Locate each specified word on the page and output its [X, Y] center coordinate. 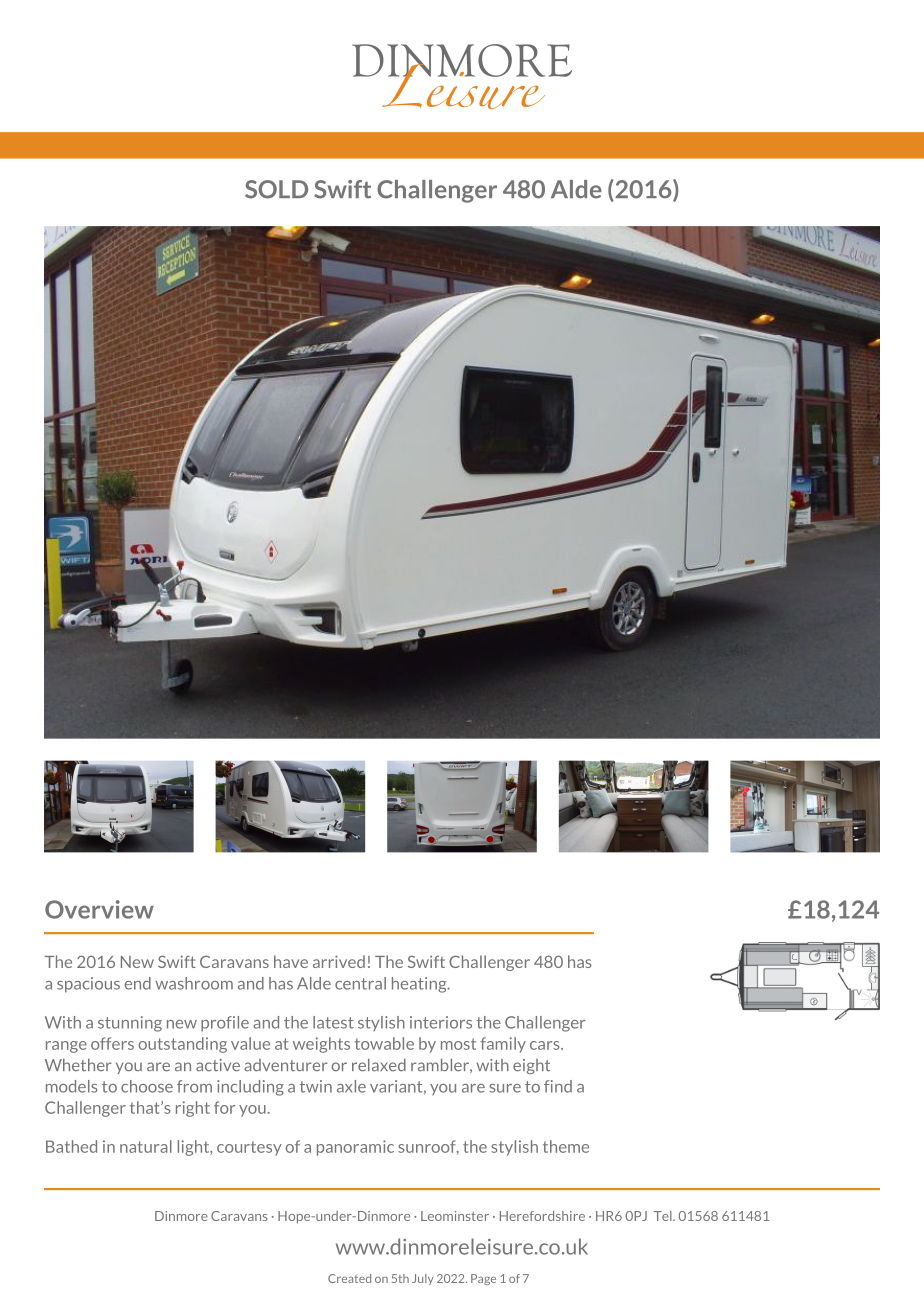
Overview [99, 909]
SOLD [276, 189]
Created [349, 1278]
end [138, 983]
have [291, 961]
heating [420, 985]
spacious [88, 985]
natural [146, 1146]
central [360, 983]
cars [546, 1045]
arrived [339, 961]
